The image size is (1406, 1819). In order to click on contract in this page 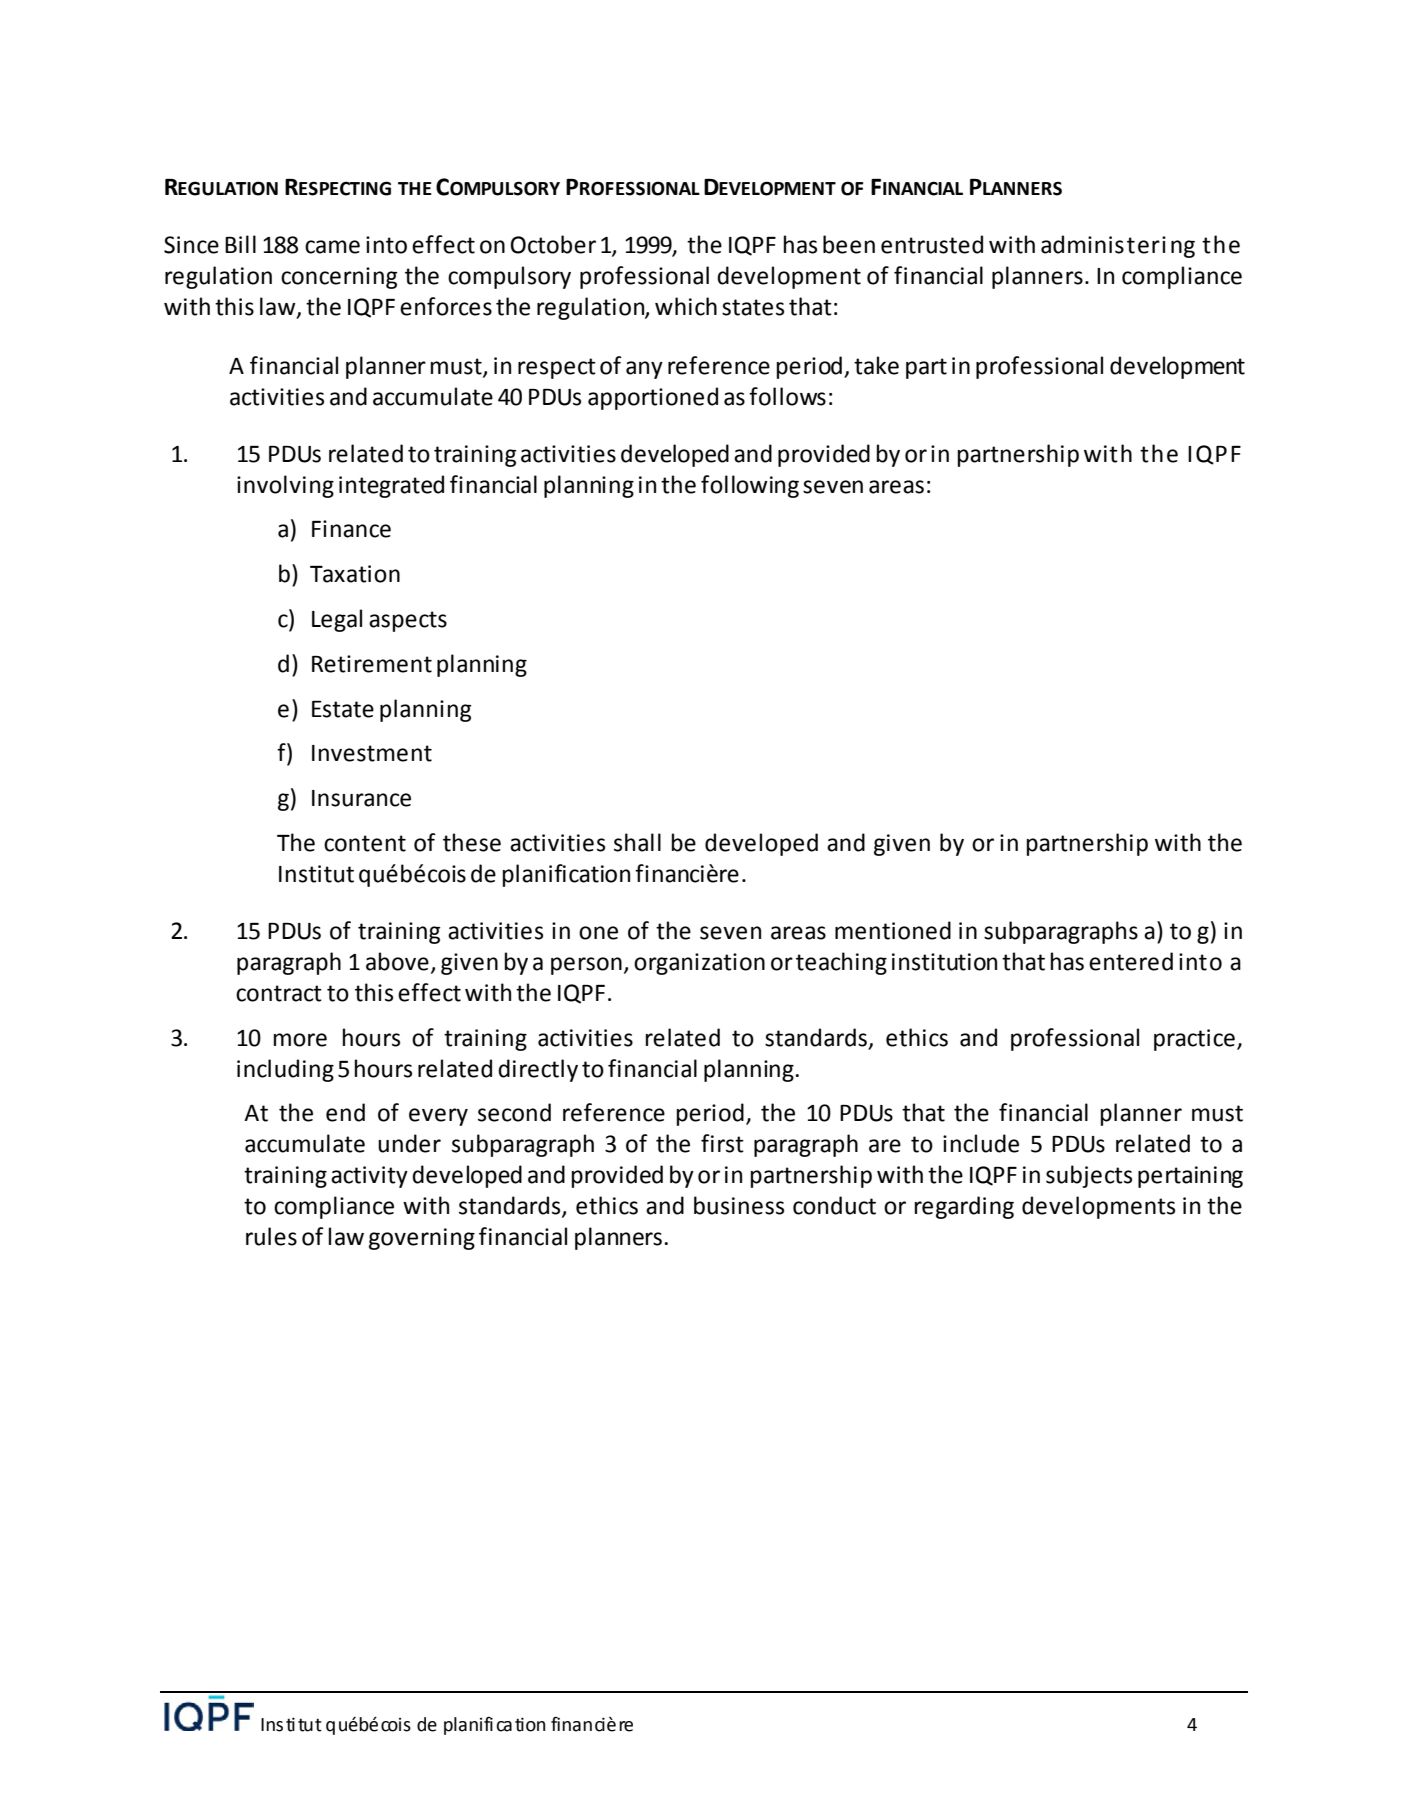, I will do `click(279, 993)`.
